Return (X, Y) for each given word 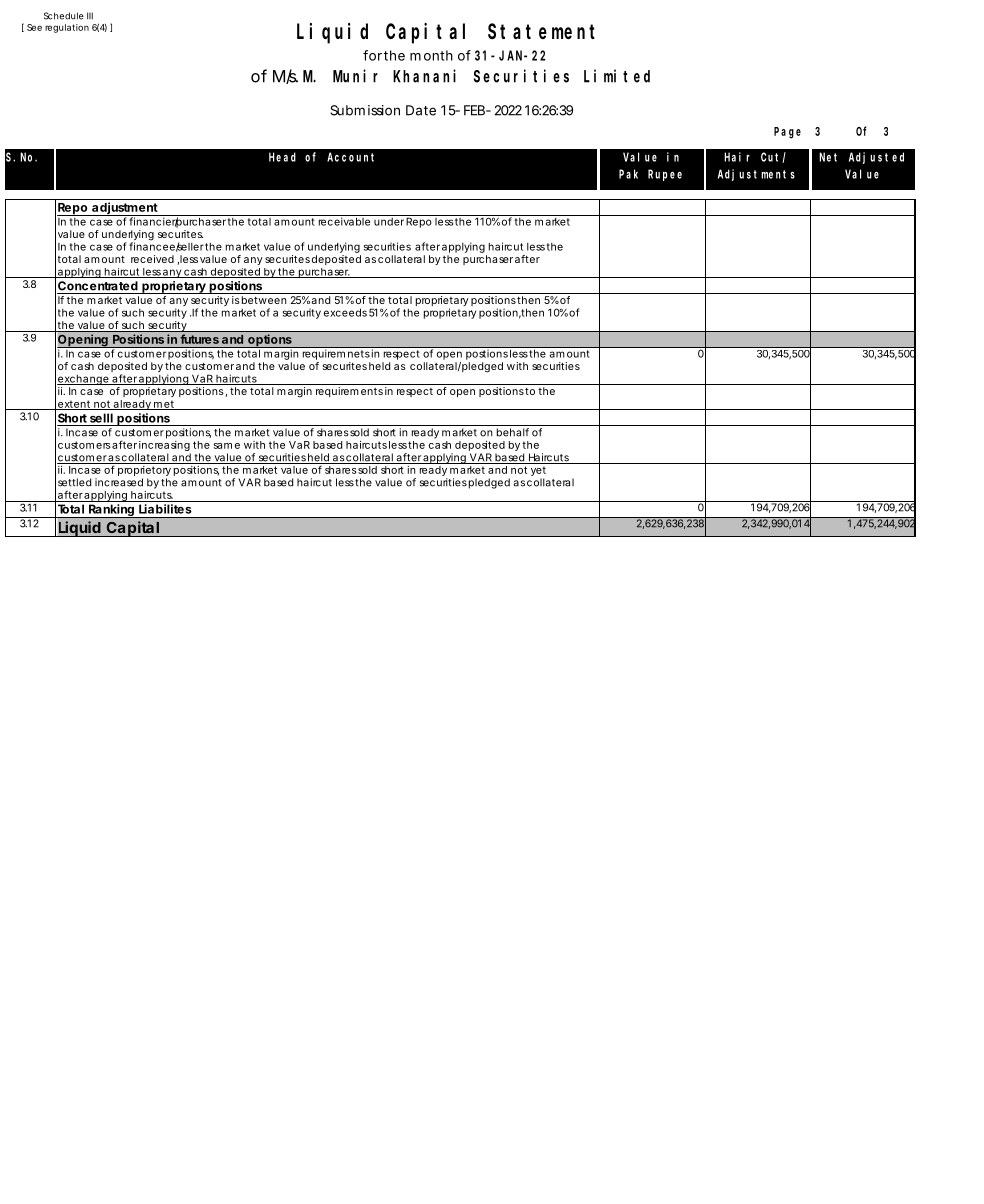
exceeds (345, 312)
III (90, 15)
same (226, 446)
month (431, 55)
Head (282, 157)
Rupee (665, 175)
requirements (349, 392)
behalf (513, 432)
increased (119, 482)
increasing (164, 447)
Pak (628, 174)
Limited (617, 76)
